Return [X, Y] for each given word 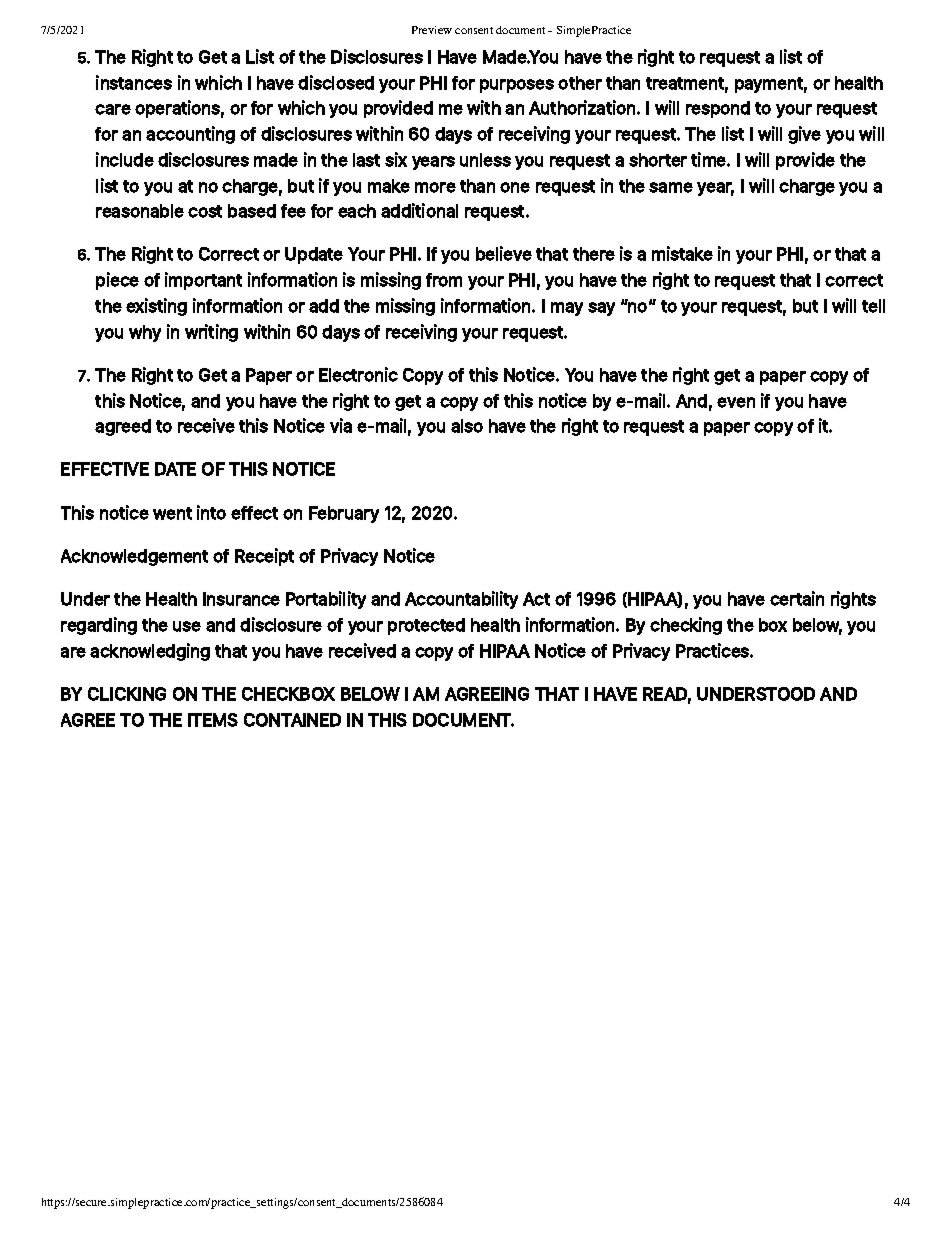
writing [211, 333]
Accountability [461, 600]
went [172, 513]
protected [426, 626]
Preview [432, 30]
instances [134, 82]
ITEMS [213, 720]
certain [797, 598]
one [515, 187]
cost [205, 211]
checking [686, 626]
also [467, 426]
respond [718, 109]
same [671, 187]
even [736, 402]
